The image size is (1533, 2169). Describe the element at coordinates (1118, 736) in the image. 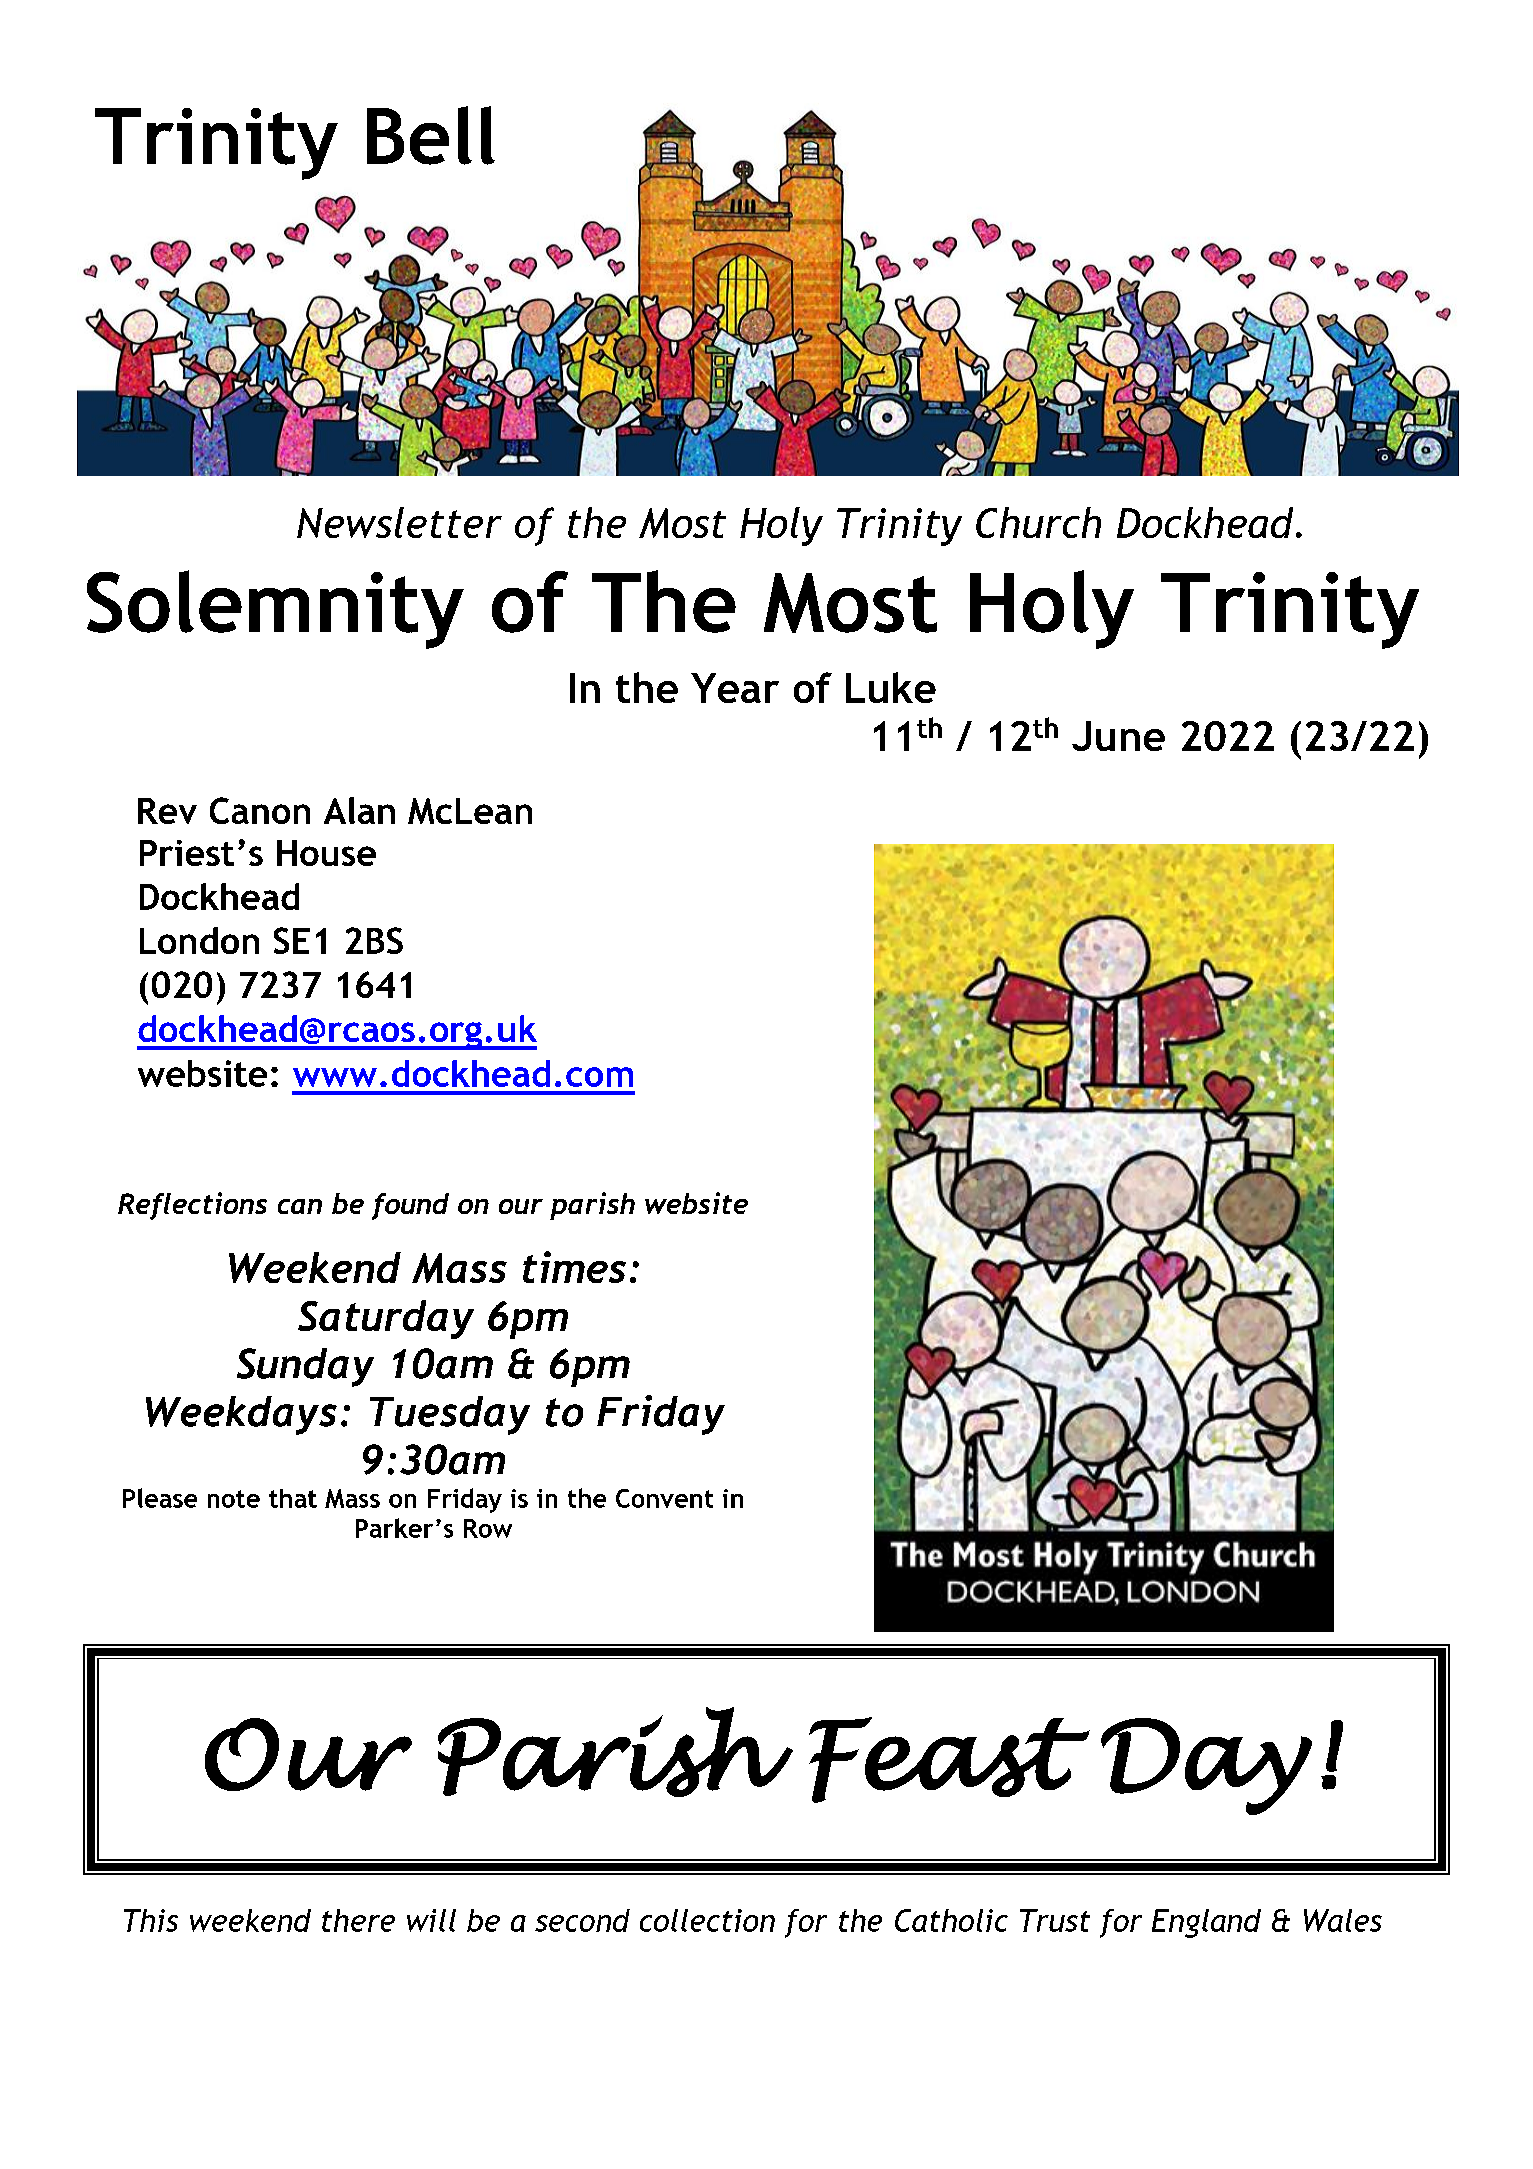

I see `June` at that location.
